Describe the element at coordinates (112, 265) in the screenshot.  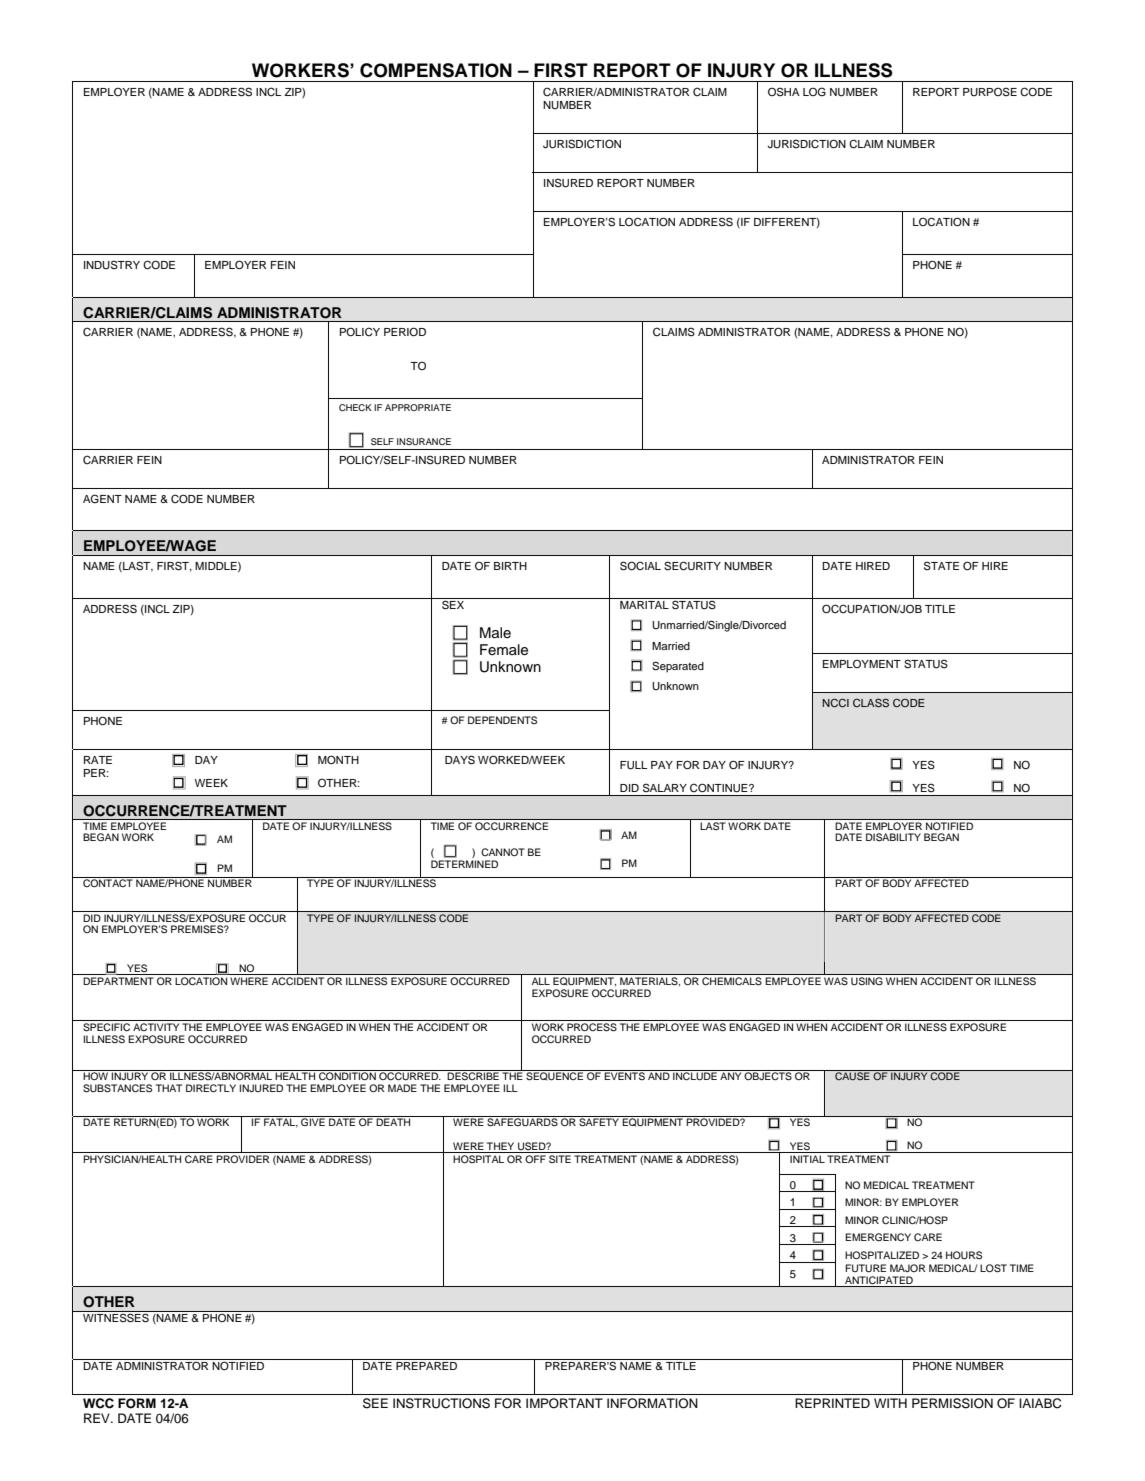
I see `INDUSTRY` at that location.
